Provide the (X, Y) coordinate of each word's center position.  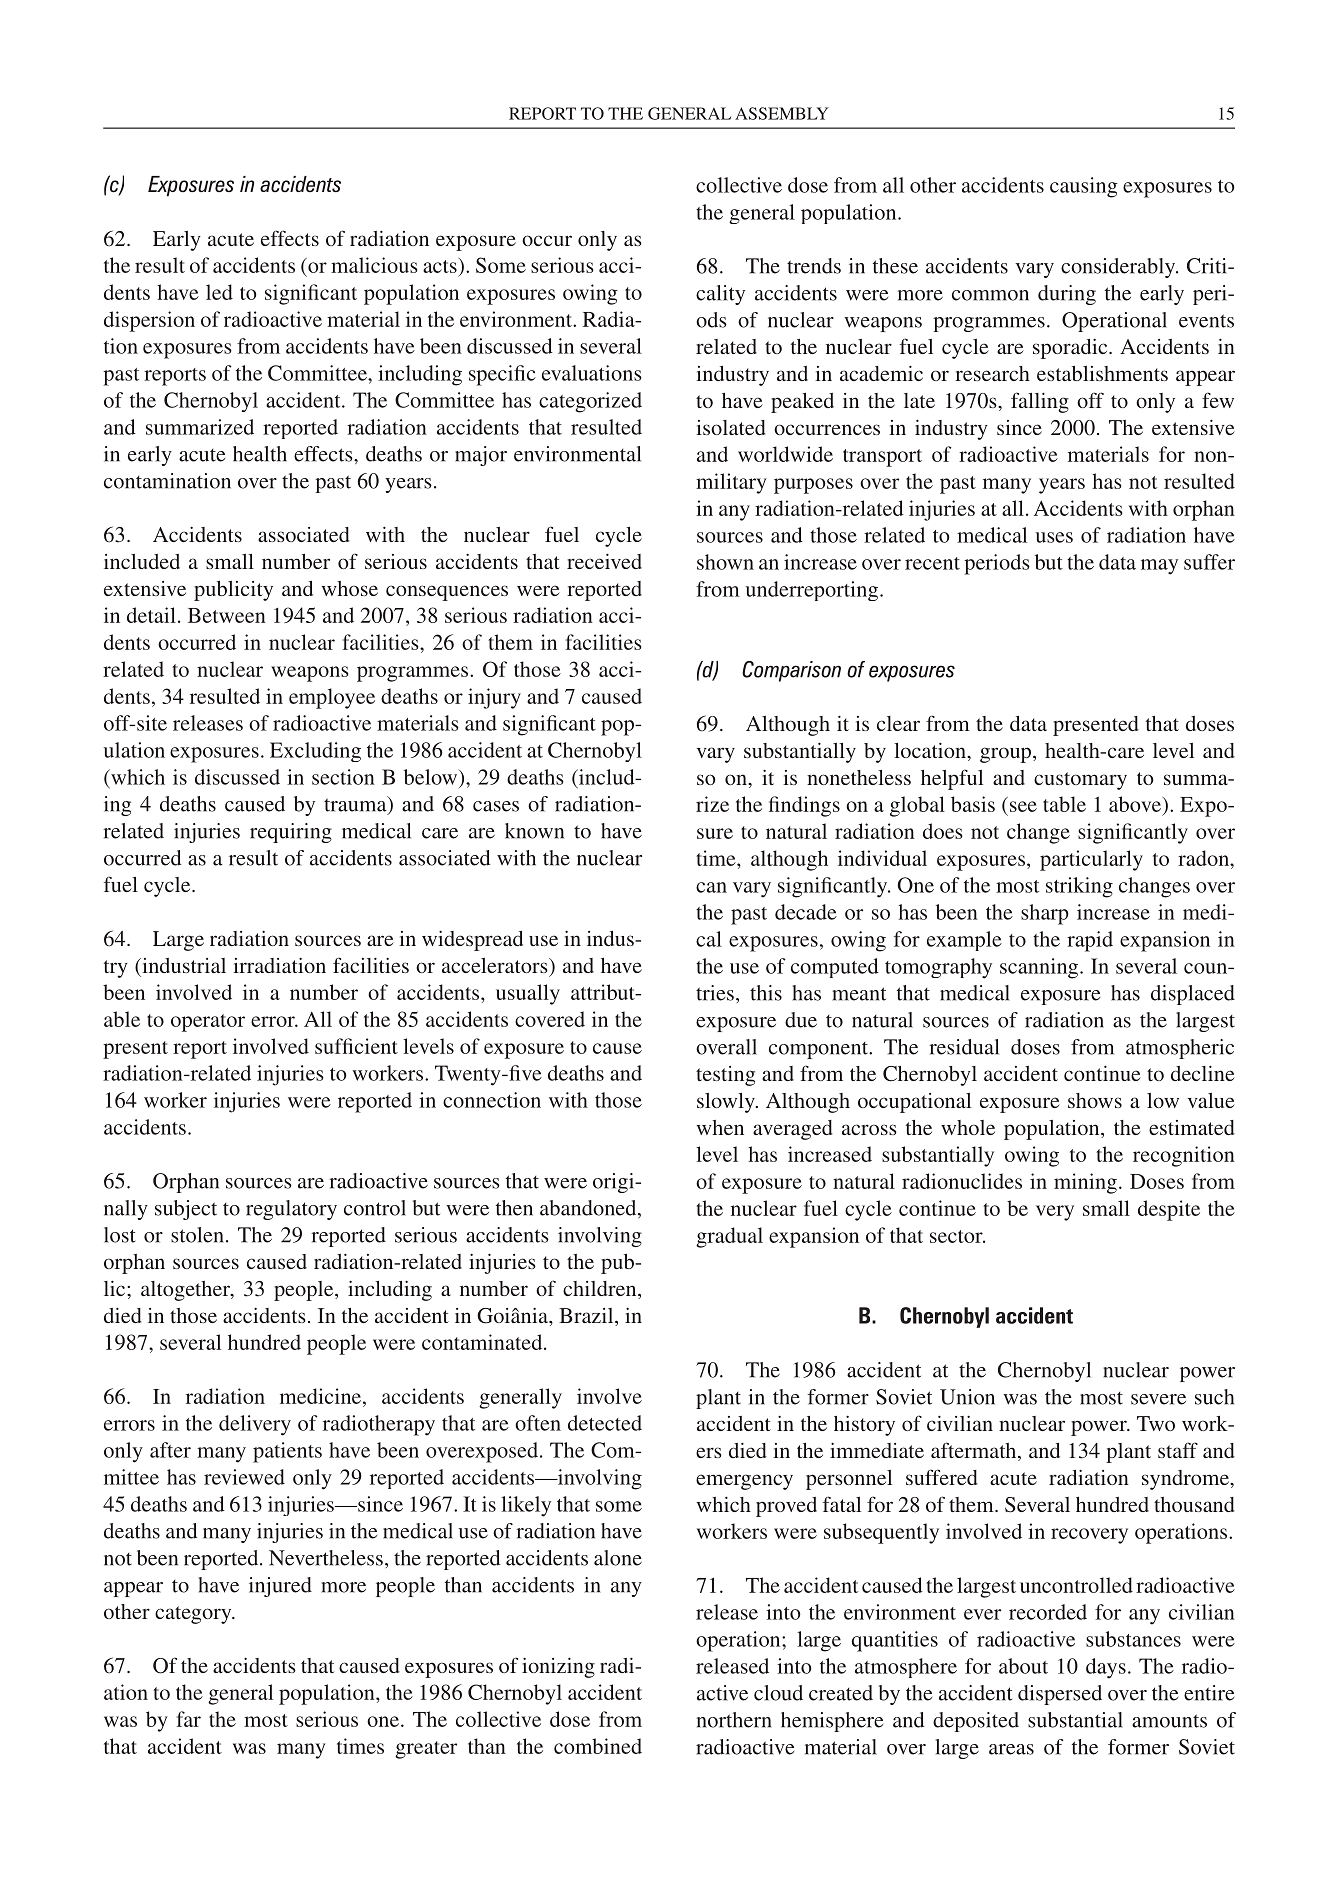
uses (1054, 537)
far (189, 1719)
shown (725, 562)
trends (814, 266)
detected (605, 1423)
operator (208, 1023)
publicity (233, 591)
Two (1156, 1423)
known (534, 831)
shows (1095, 1100)
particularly (1091, 860)
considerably (1119, 268)
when (720, 1127)
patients (287, 1452)
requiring (291, 833)
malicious (374, 265)
